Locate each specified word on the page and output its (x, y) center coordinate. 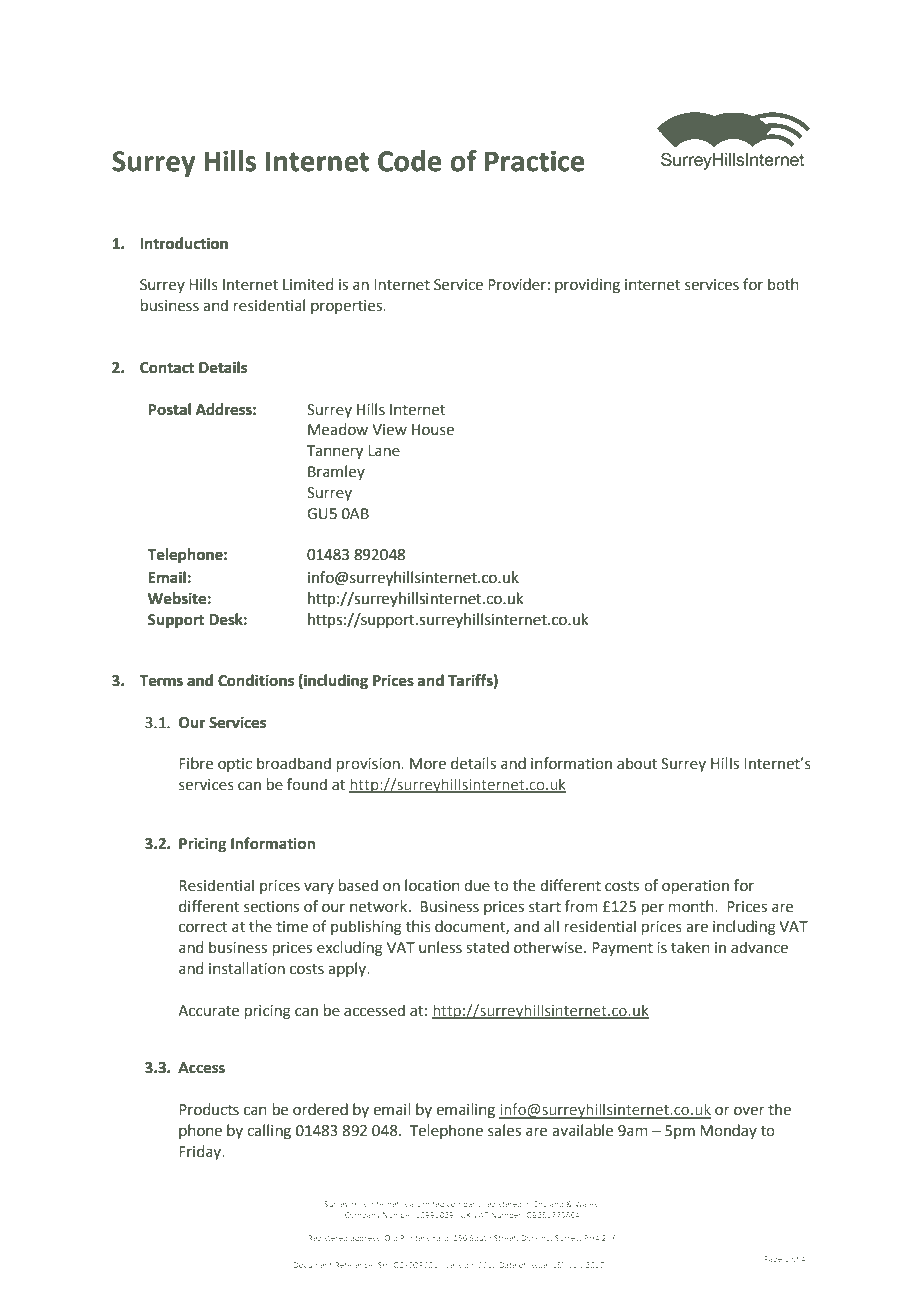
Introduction (184, 243)
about (637, 763)
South (480, 1238)
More (428, 764)
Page (773, 1260)
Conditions (256, 680)
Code (410, 161)
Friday (201, 1152)
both (783, 284)
